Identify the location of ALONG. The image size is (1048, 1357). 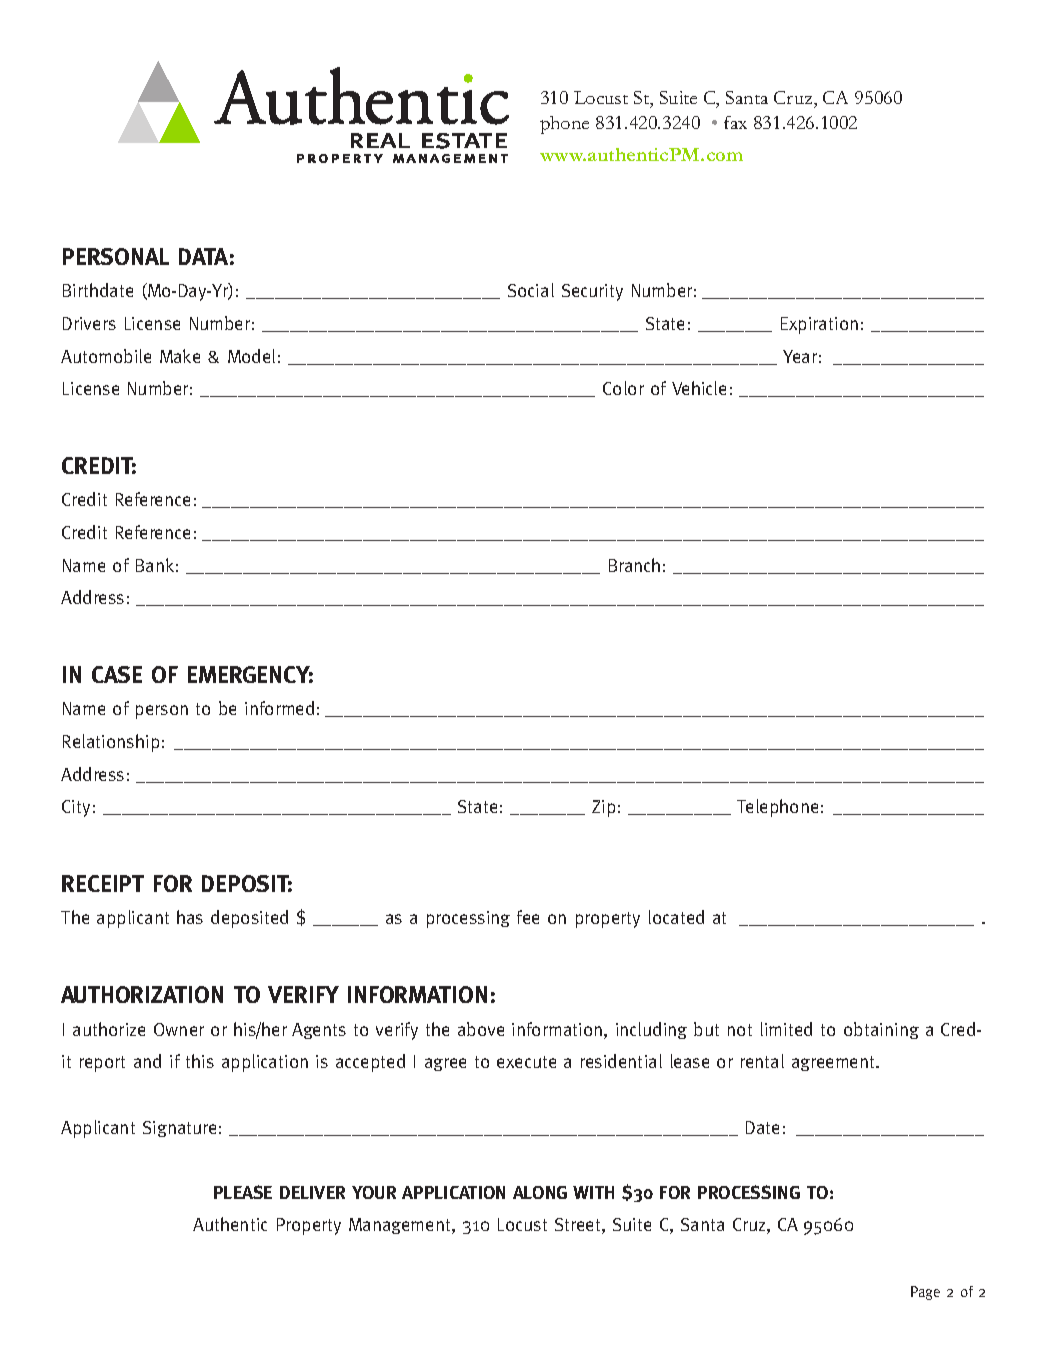
(540, 1192).
